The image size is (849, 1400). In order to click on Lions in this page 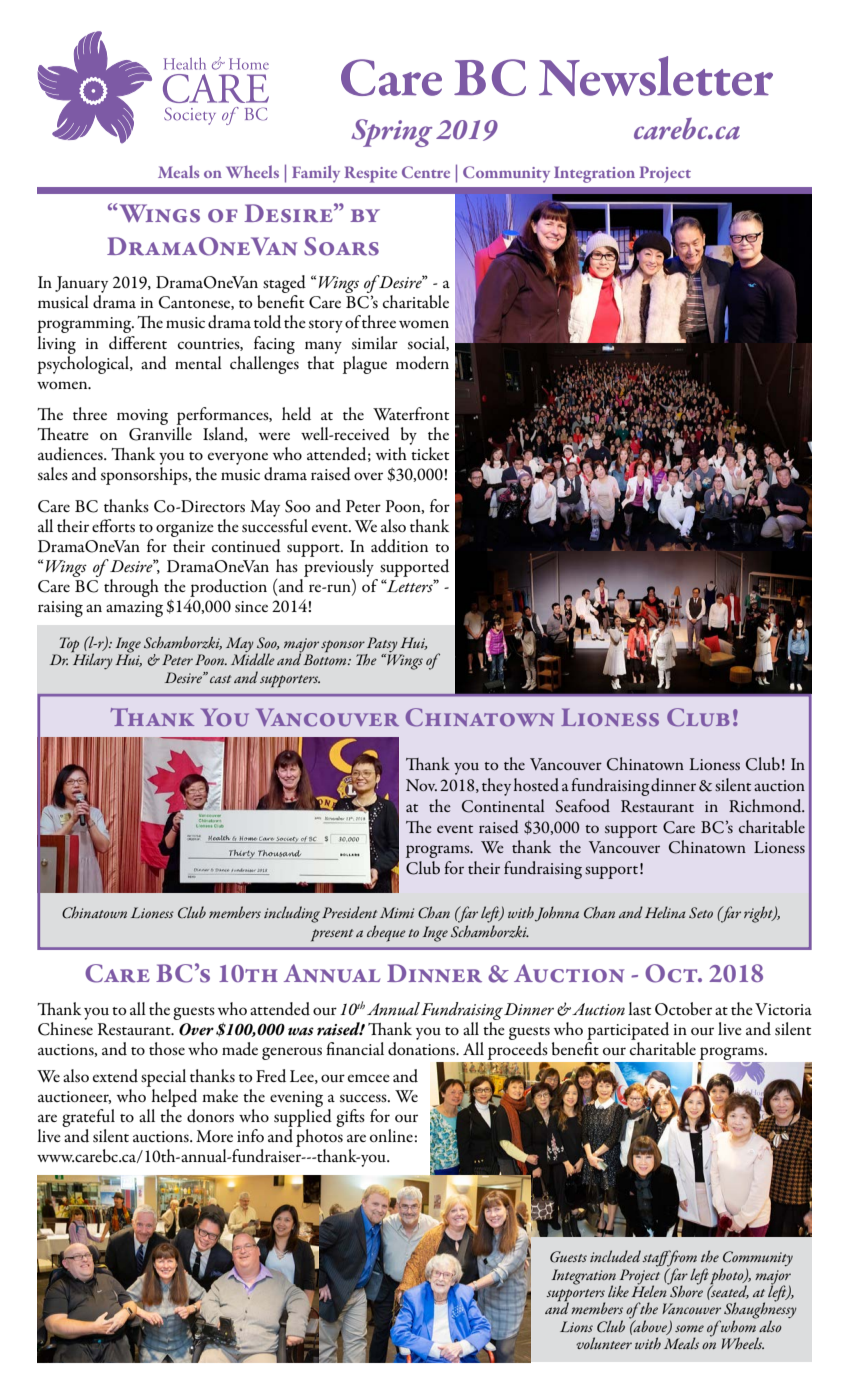, I will do `click(576, 1326)`.
